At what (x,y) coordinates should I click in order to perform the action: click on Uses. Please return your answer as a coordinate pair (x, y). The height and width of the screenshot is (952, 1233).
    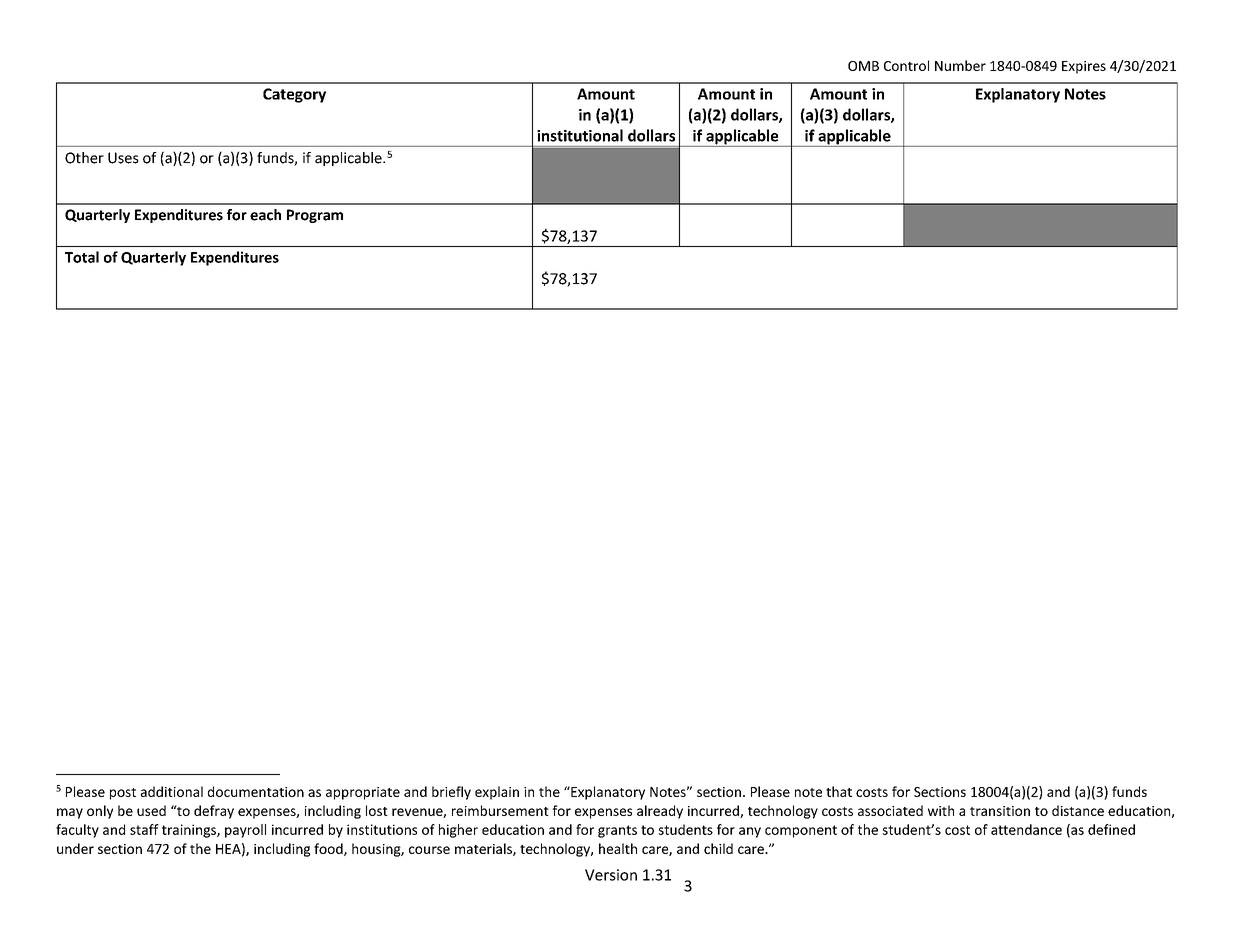
    Looking at the image, I should click on (123, 158).
